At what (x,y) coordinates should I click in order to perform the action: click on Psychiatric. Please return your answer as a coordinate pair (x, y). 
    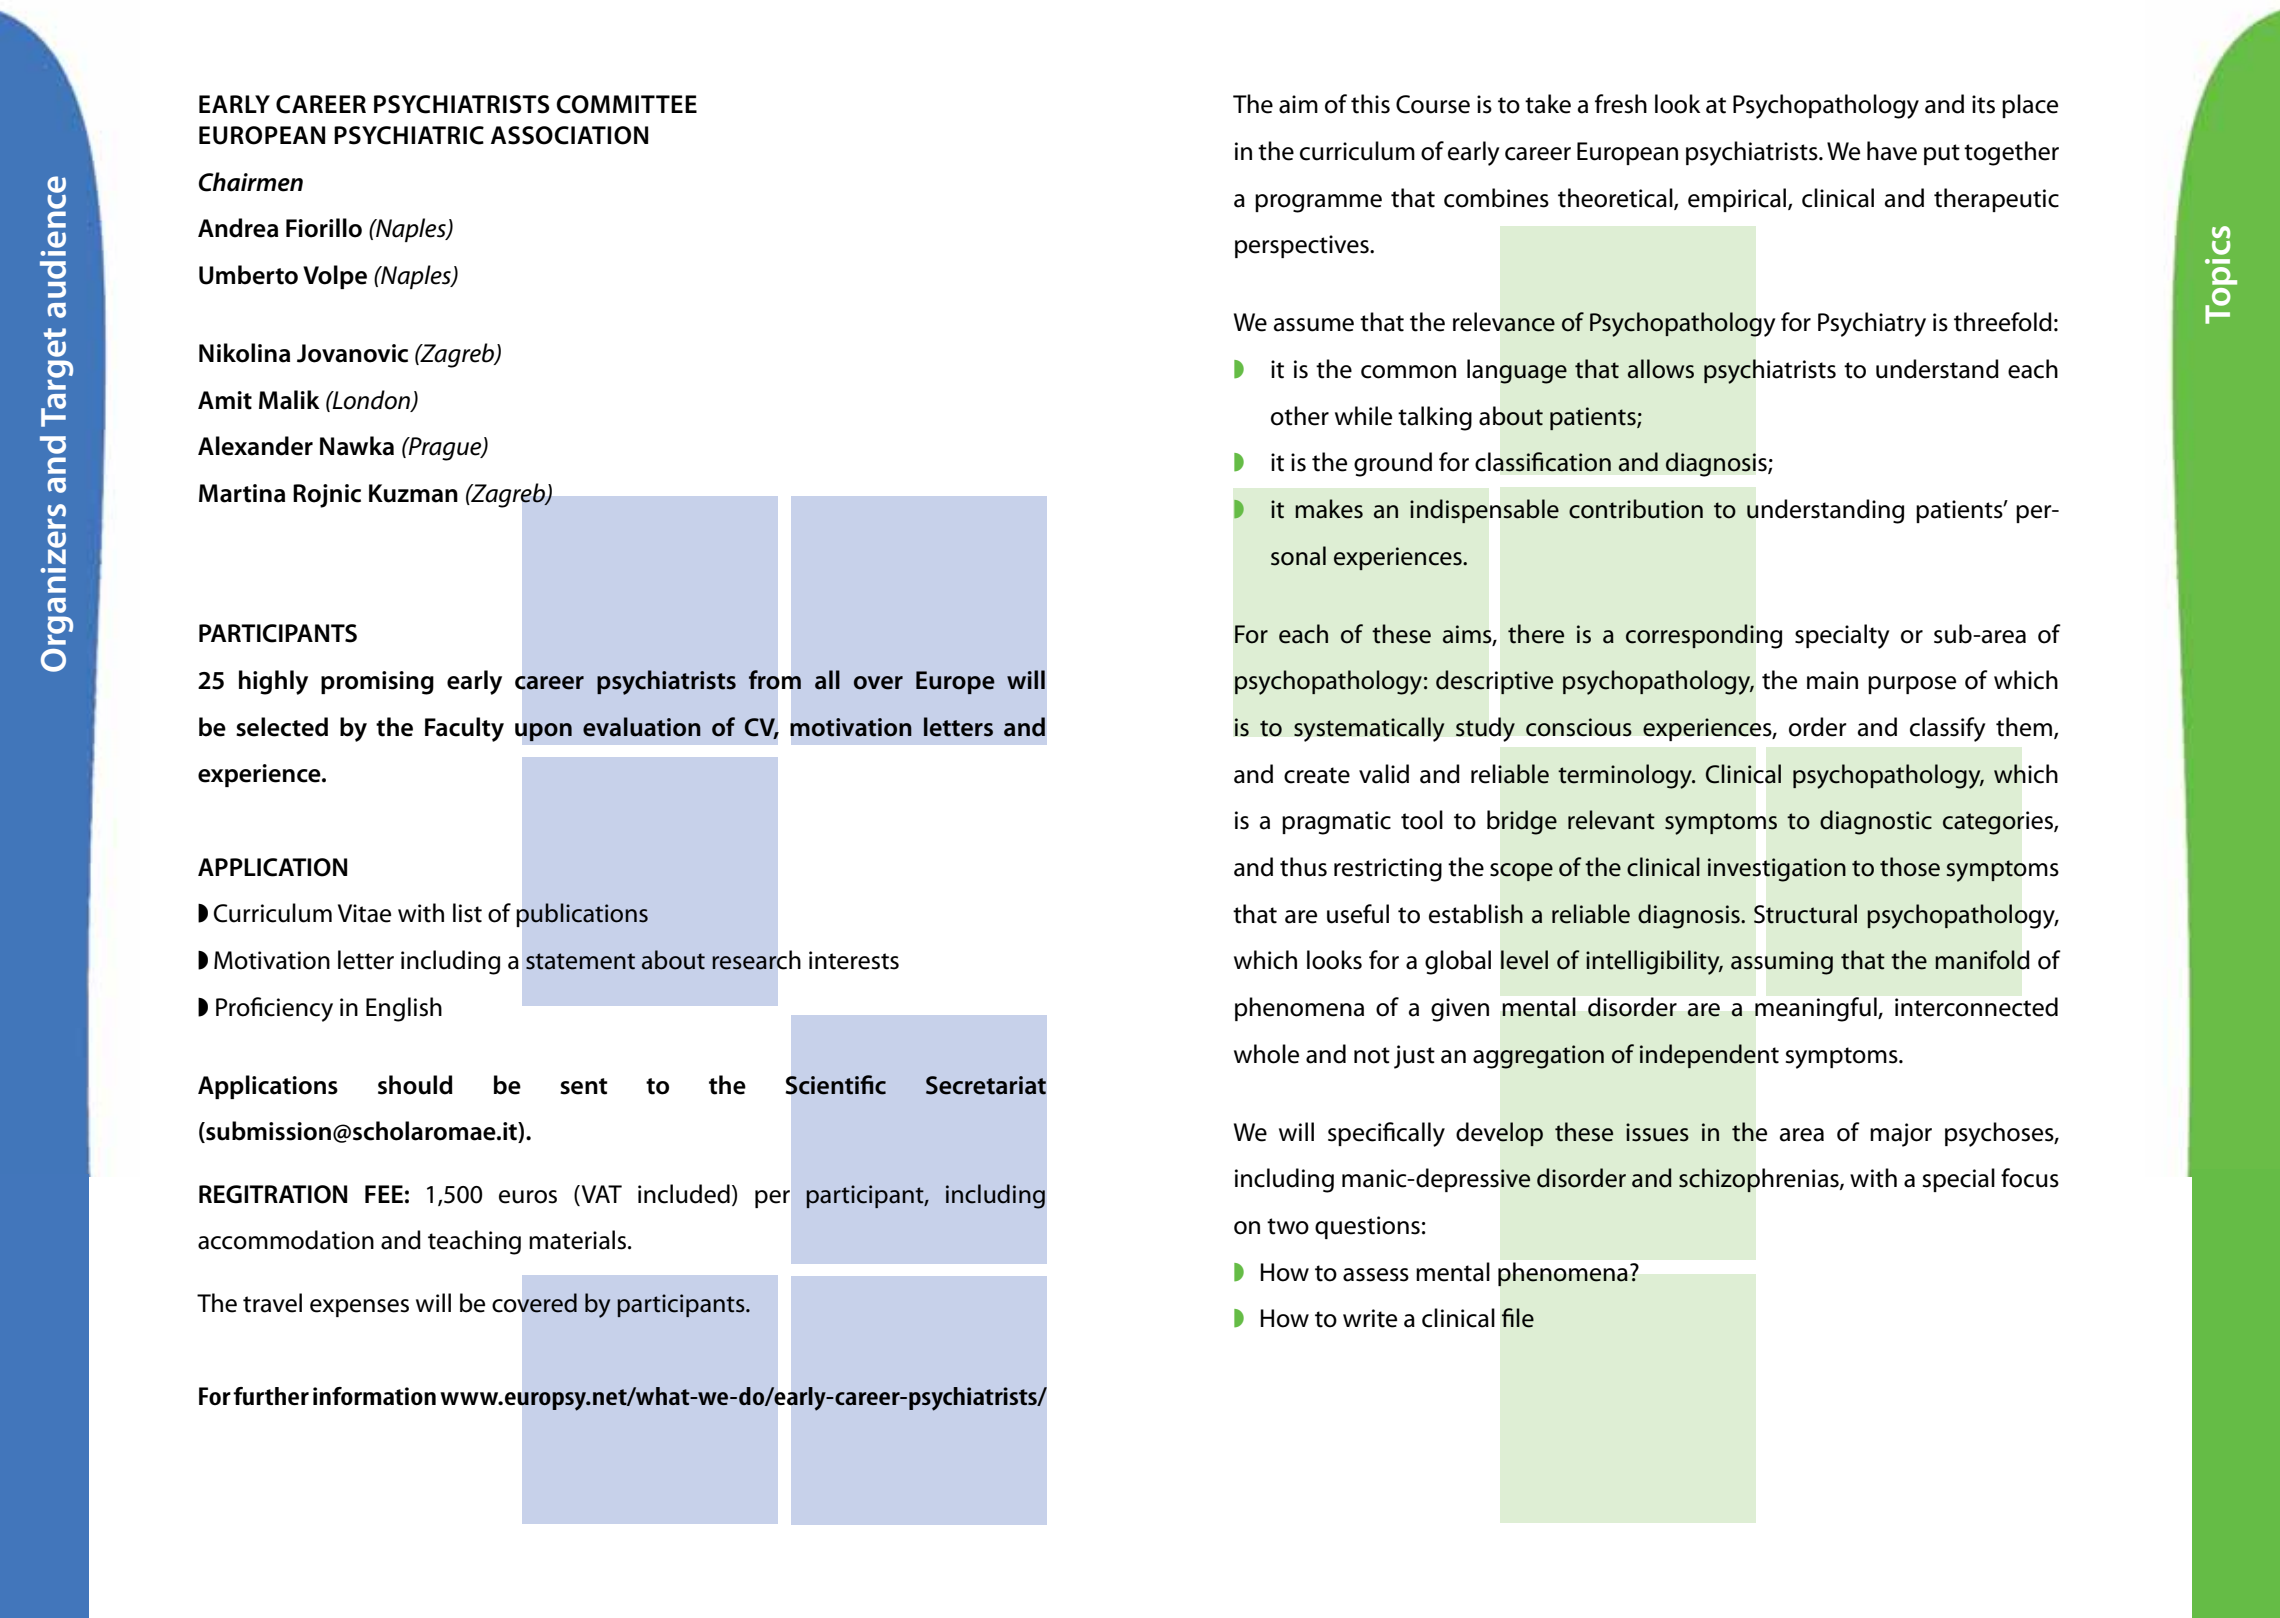
    Looking at the image, I should click on (409, 135).
